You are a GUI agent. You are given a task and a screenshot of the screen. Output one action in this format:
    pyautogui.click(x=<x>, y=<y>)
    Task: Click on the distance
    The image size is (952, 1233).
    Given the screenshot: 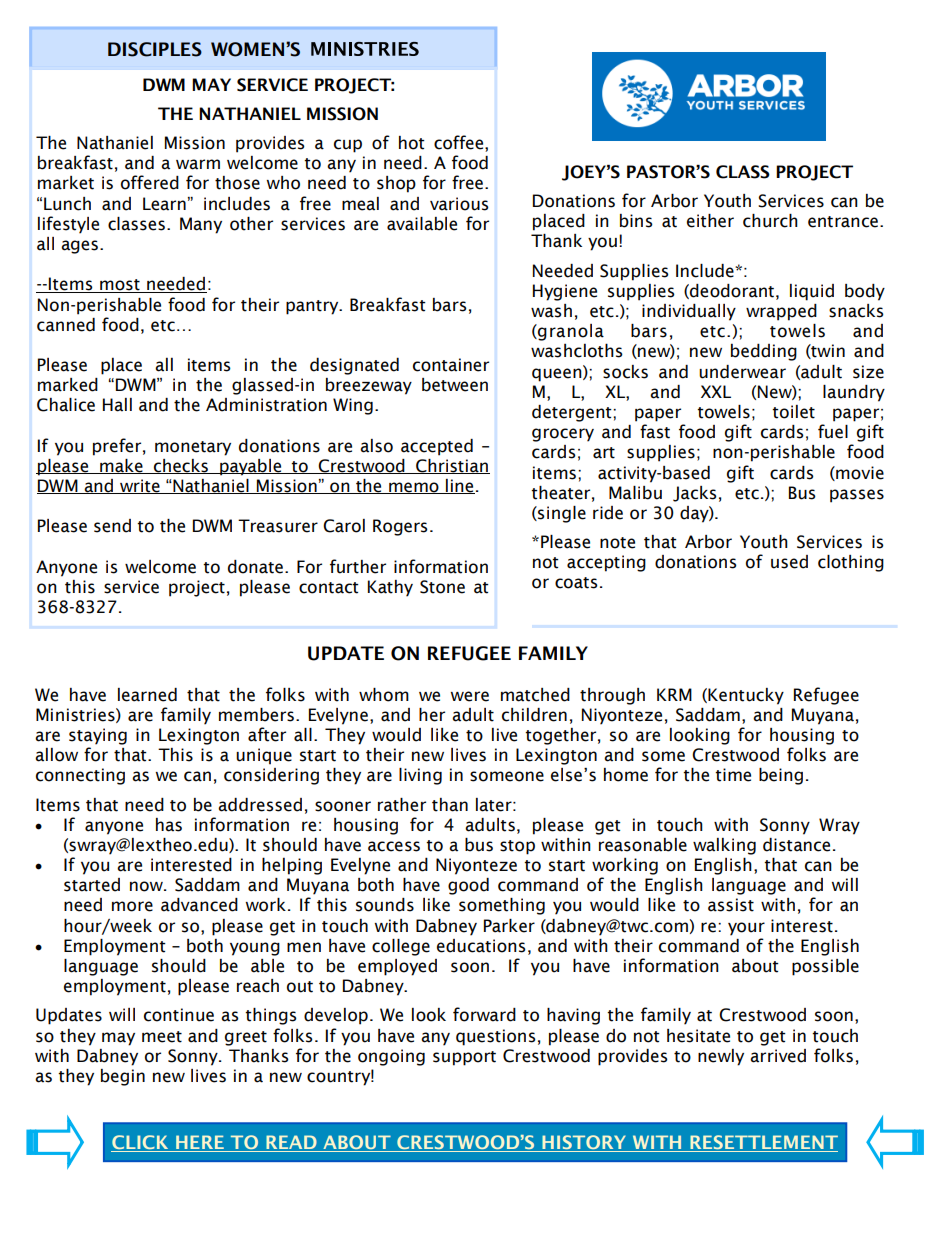 What is the action you would take?
    pyautogui.click(x=796, y=845)
